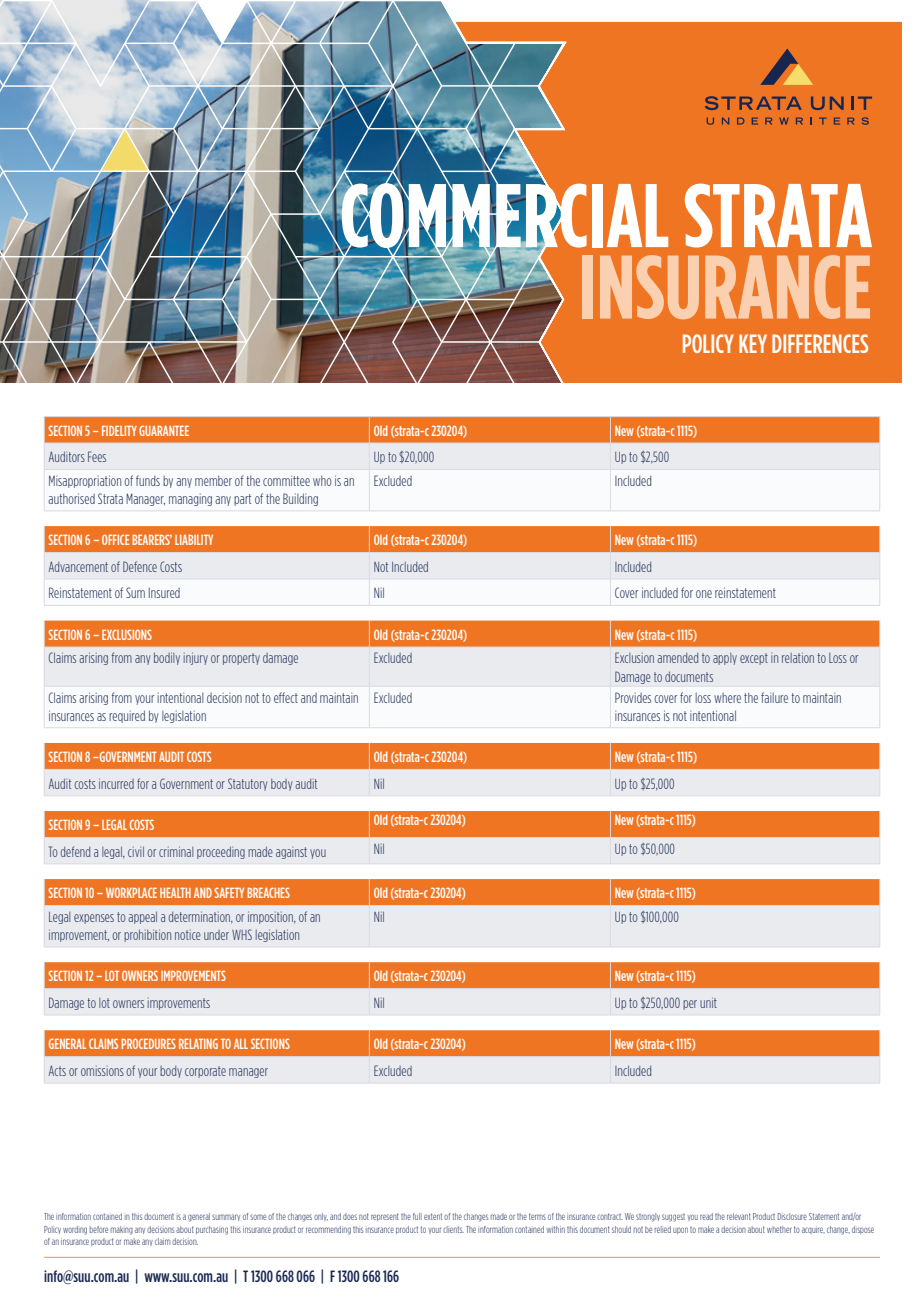 This screenshot has height=1308, width=924. Describe the element at coordinates (792, 1216) in the screenshot. I see `Disclosure` at that location.
